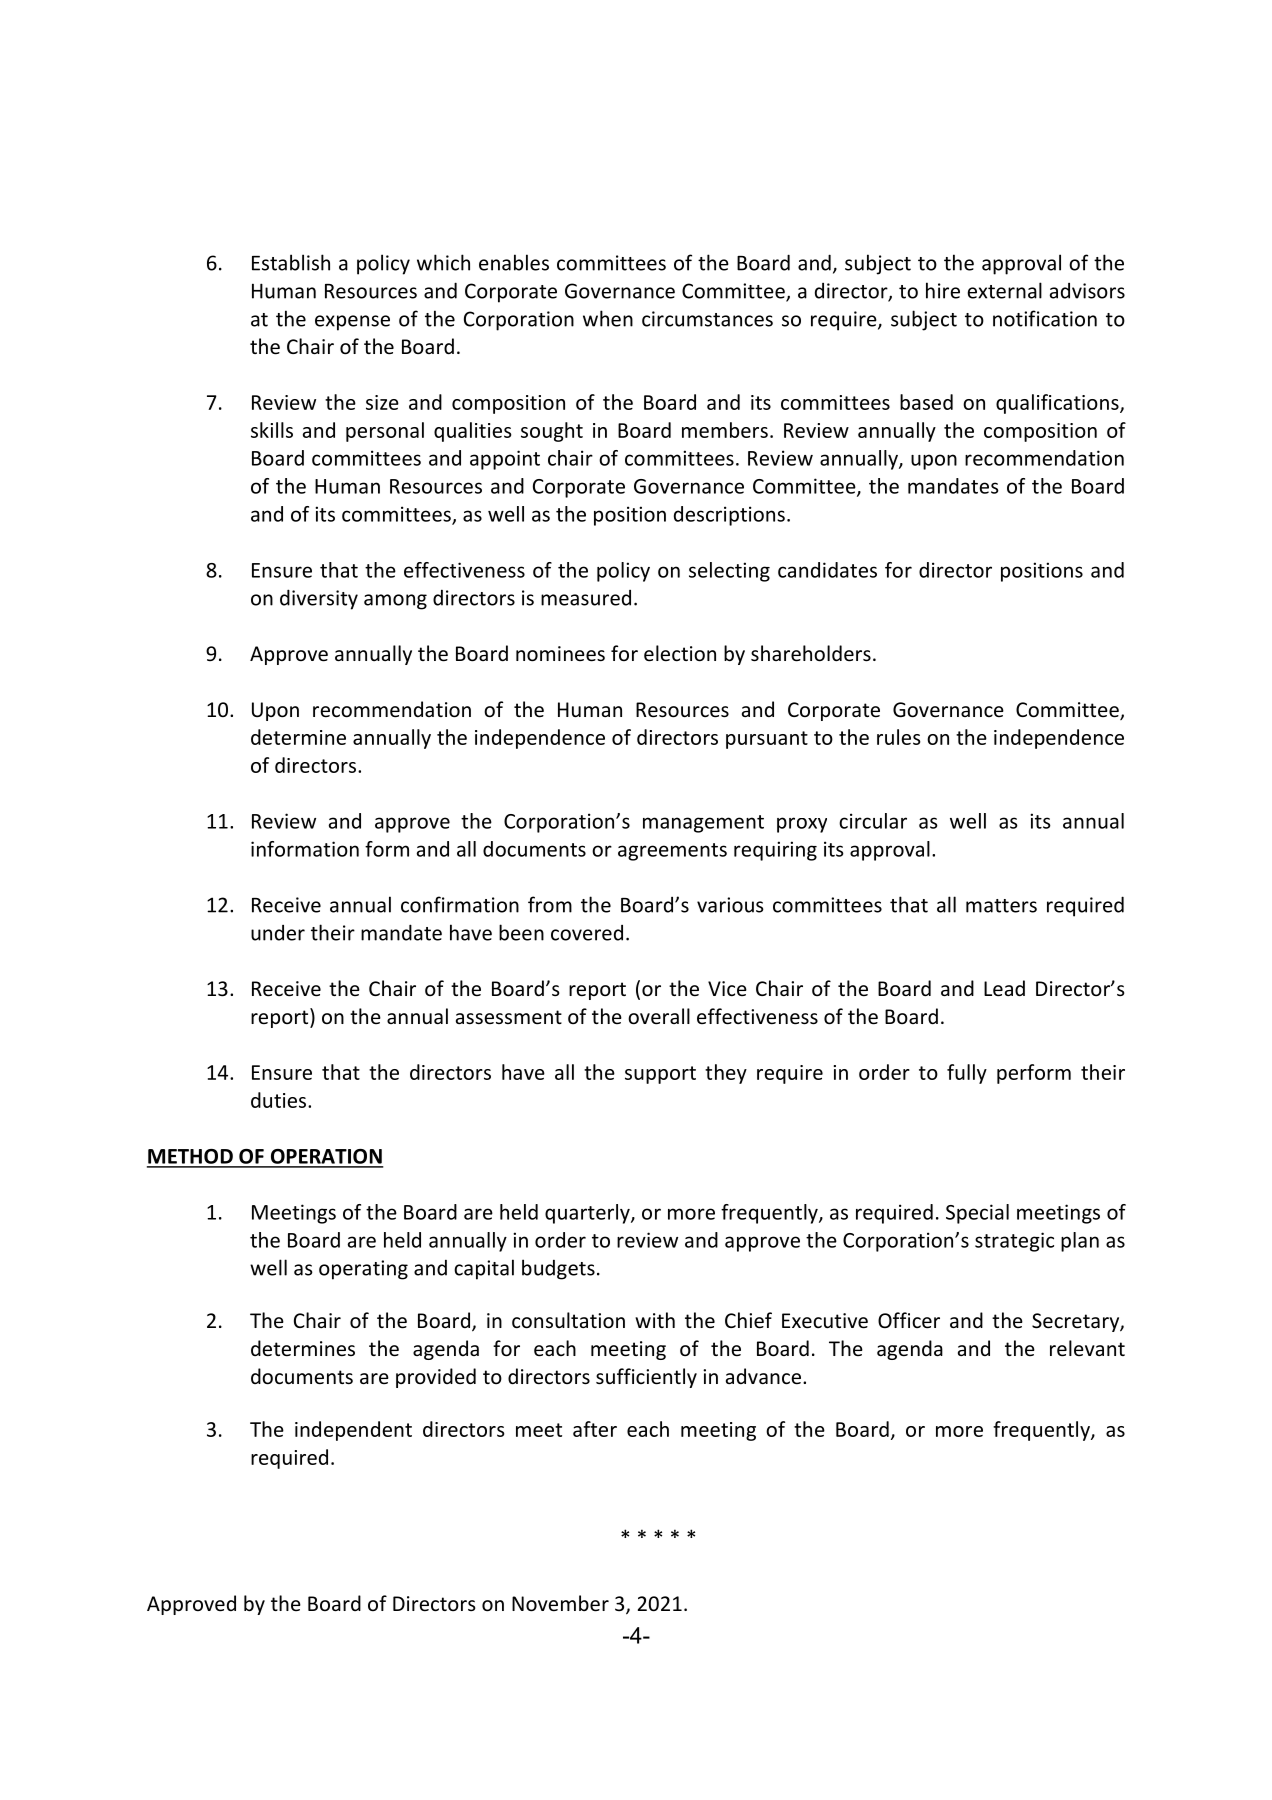 The width and height of the document is (1272, 1800). What do you see at coordinates (352, 323) in the document?
I see `expense` at bounding box center [352, 323].
